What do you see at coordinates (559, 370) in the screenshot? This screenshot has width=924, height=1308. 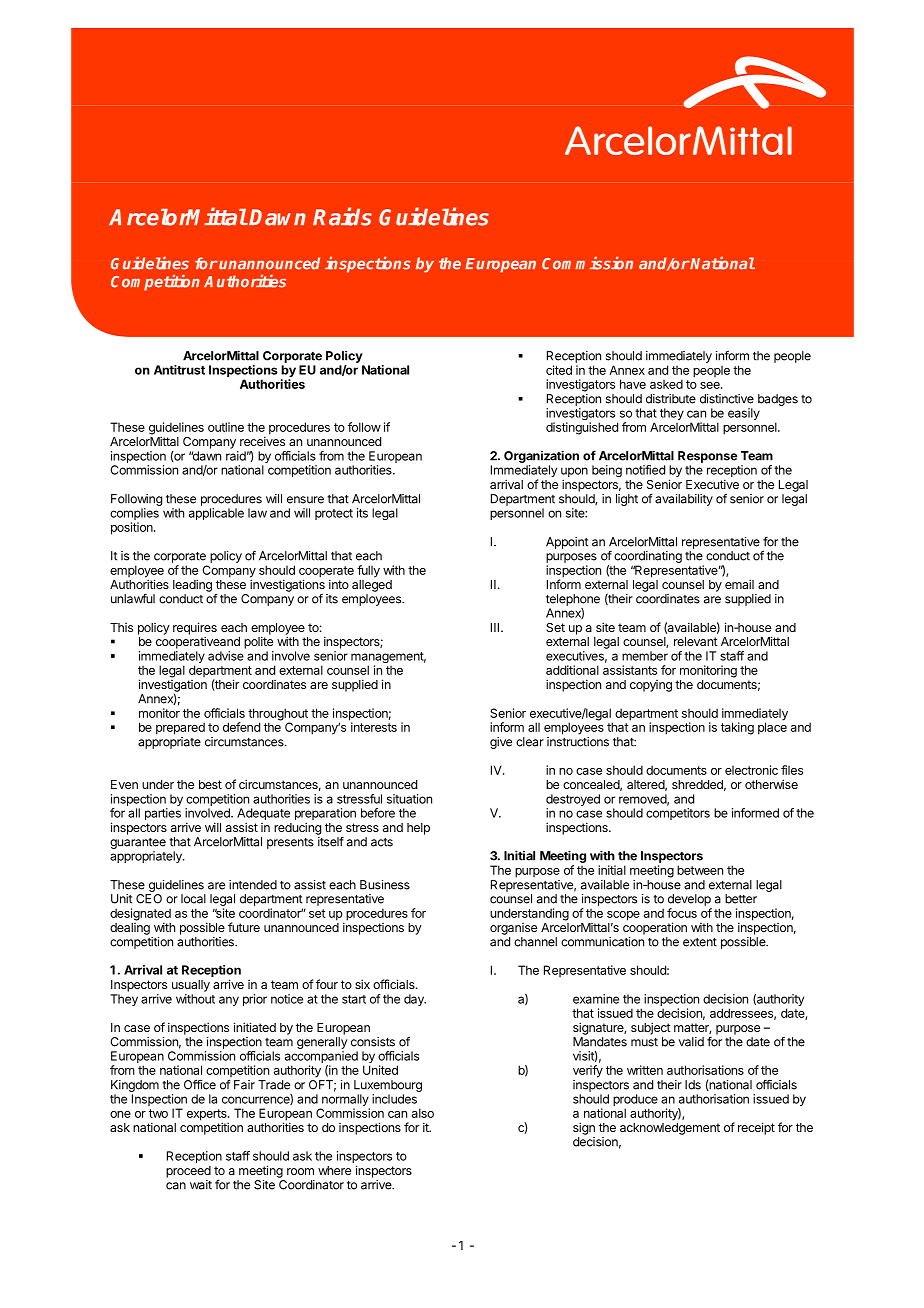 I see `cited` at bounding box center [559, 370].
